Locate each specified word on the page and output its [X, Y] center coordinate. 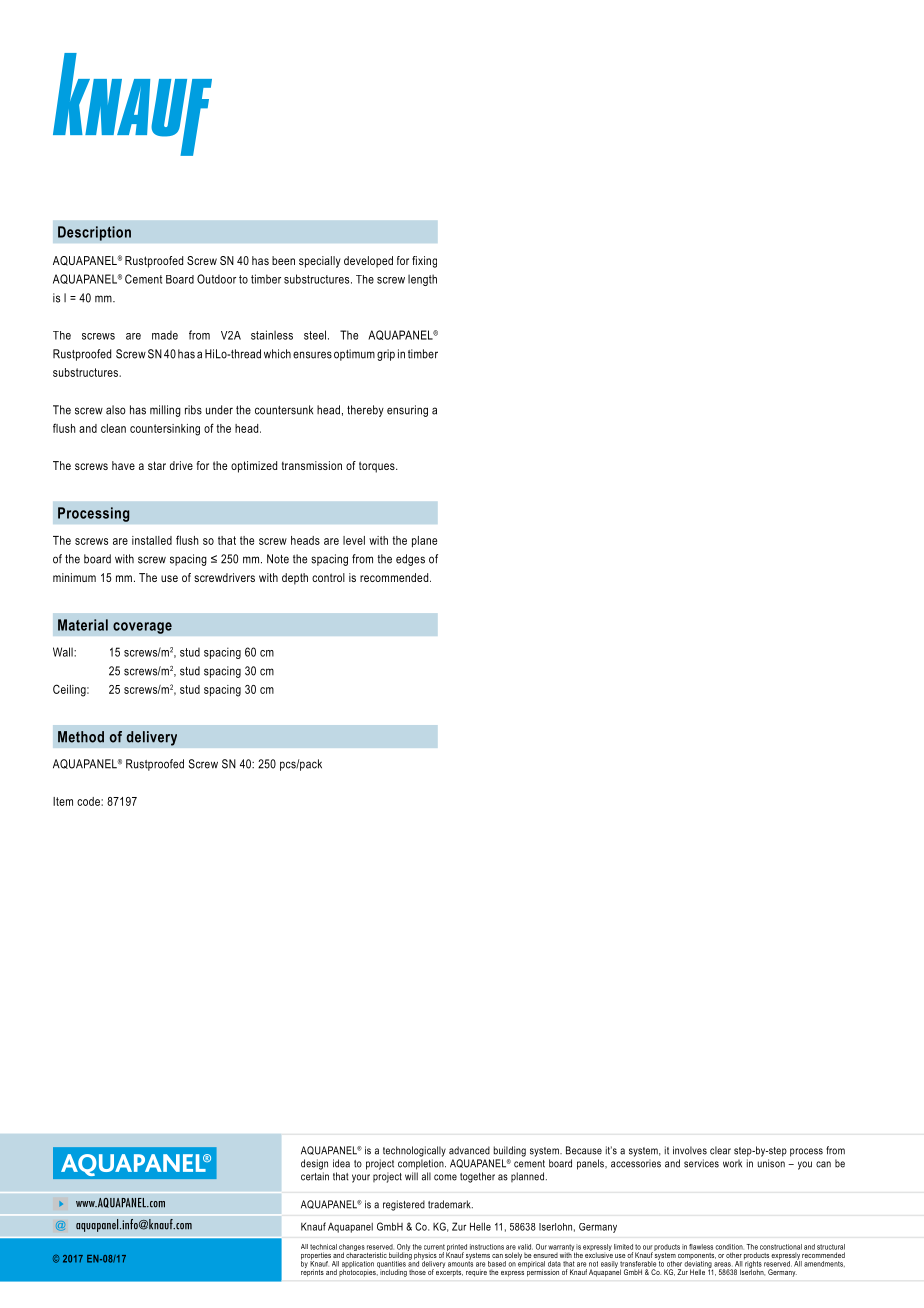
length [422, 280]
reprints [312, 1272]
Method [81, 737]
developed [368, 262]
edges [410, 560]
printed [456, 1248]
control [328, 577]
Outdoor [216, 279]
